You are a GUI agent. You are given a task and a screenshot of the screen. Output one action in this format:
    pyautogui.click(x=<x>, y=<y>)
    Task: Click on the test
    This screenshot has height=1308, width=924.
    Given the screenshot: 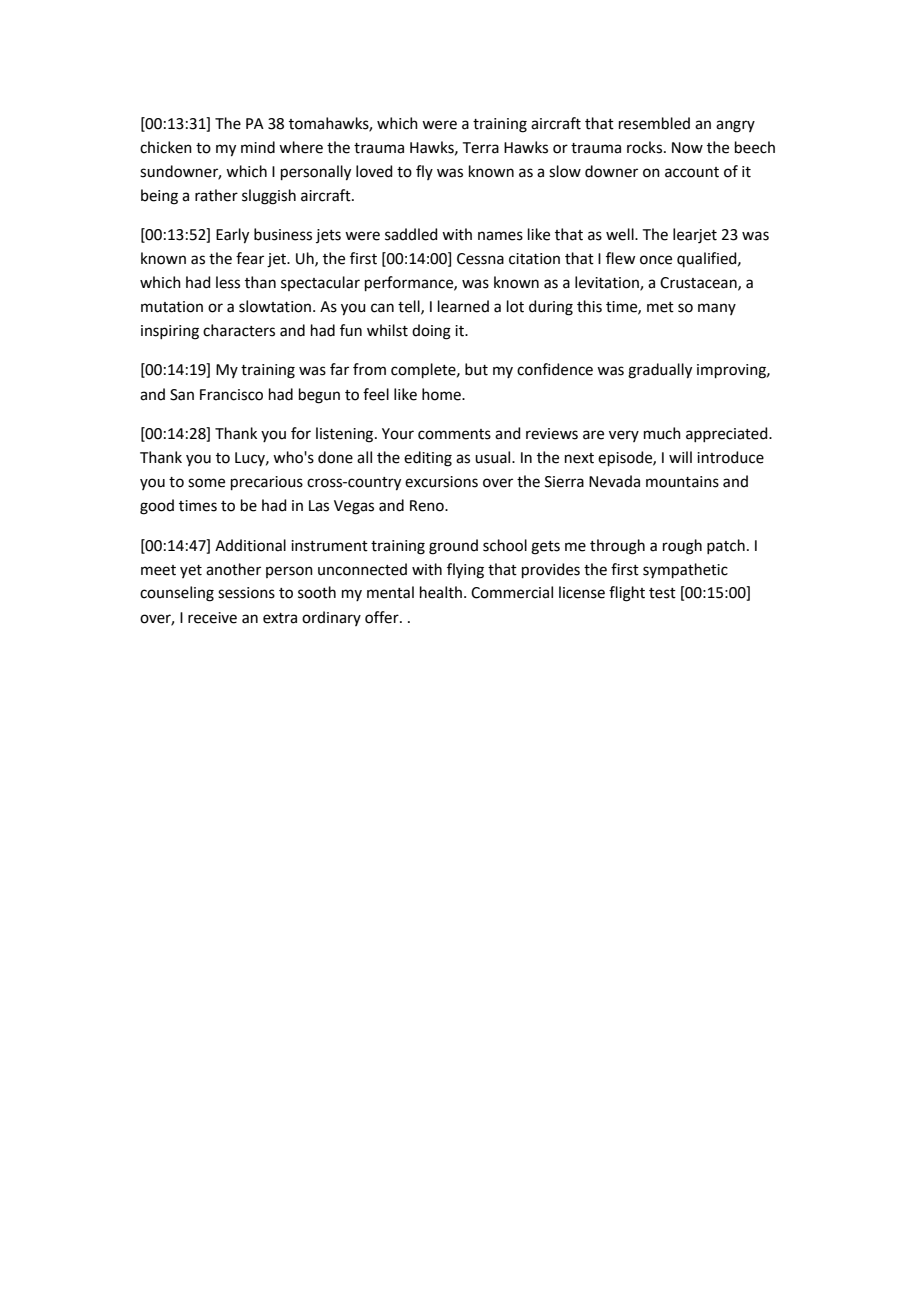 What is the action you would take?
    pyautogui.click(x=662, y=593)
